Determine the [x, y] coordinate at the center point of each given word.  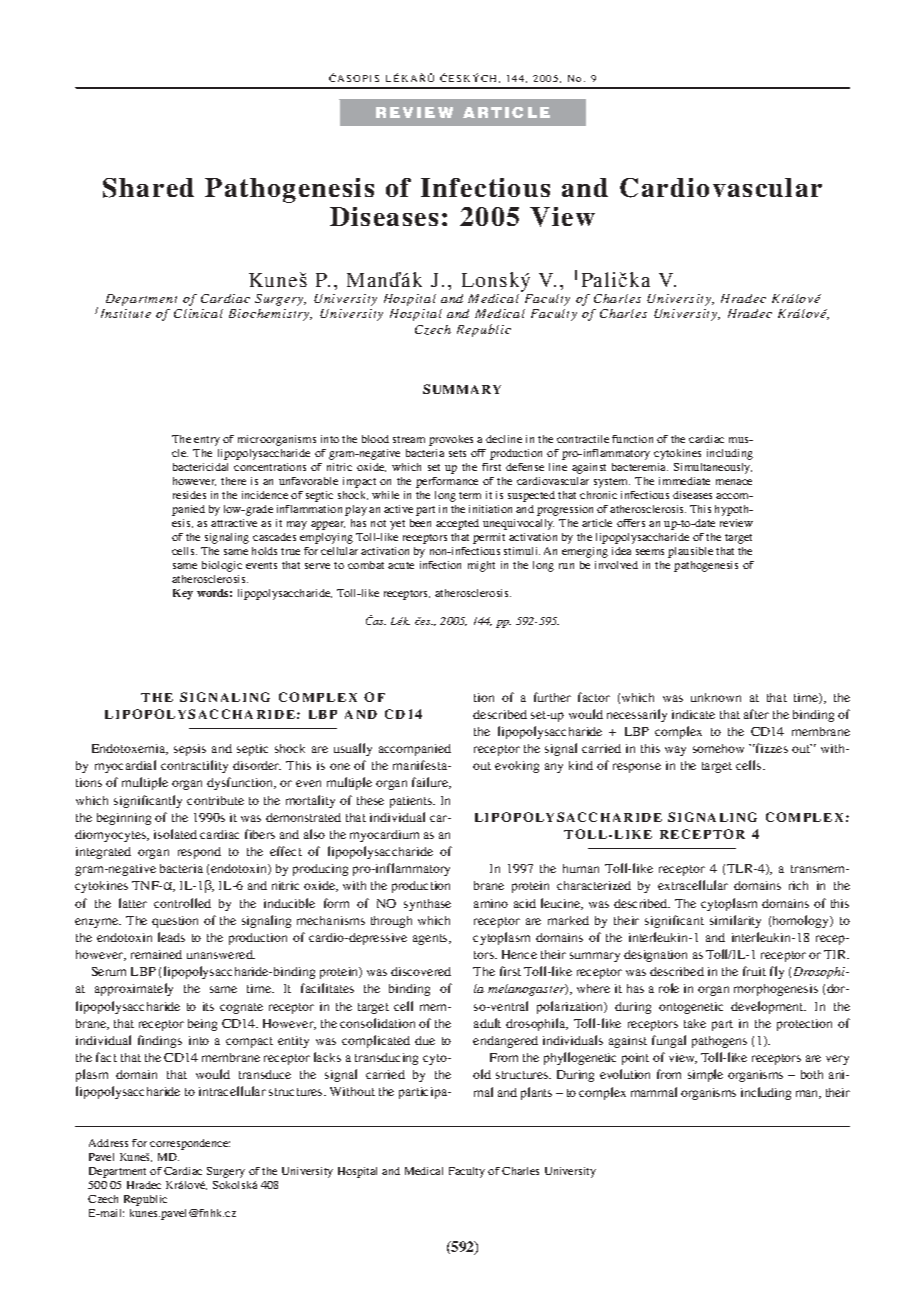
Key [183, 594]
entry [207, 441]
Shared [148, 188]
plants [536, 1093]
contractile [583, 439]
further [552, 697]
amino [491, 903]
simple [705, 1075]
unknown [716, 697]
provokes [451, 440]
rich [798, 885]
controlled [182, 903]
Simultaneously [713, 468]
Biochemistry [270, 315]
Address [108, 1143]
